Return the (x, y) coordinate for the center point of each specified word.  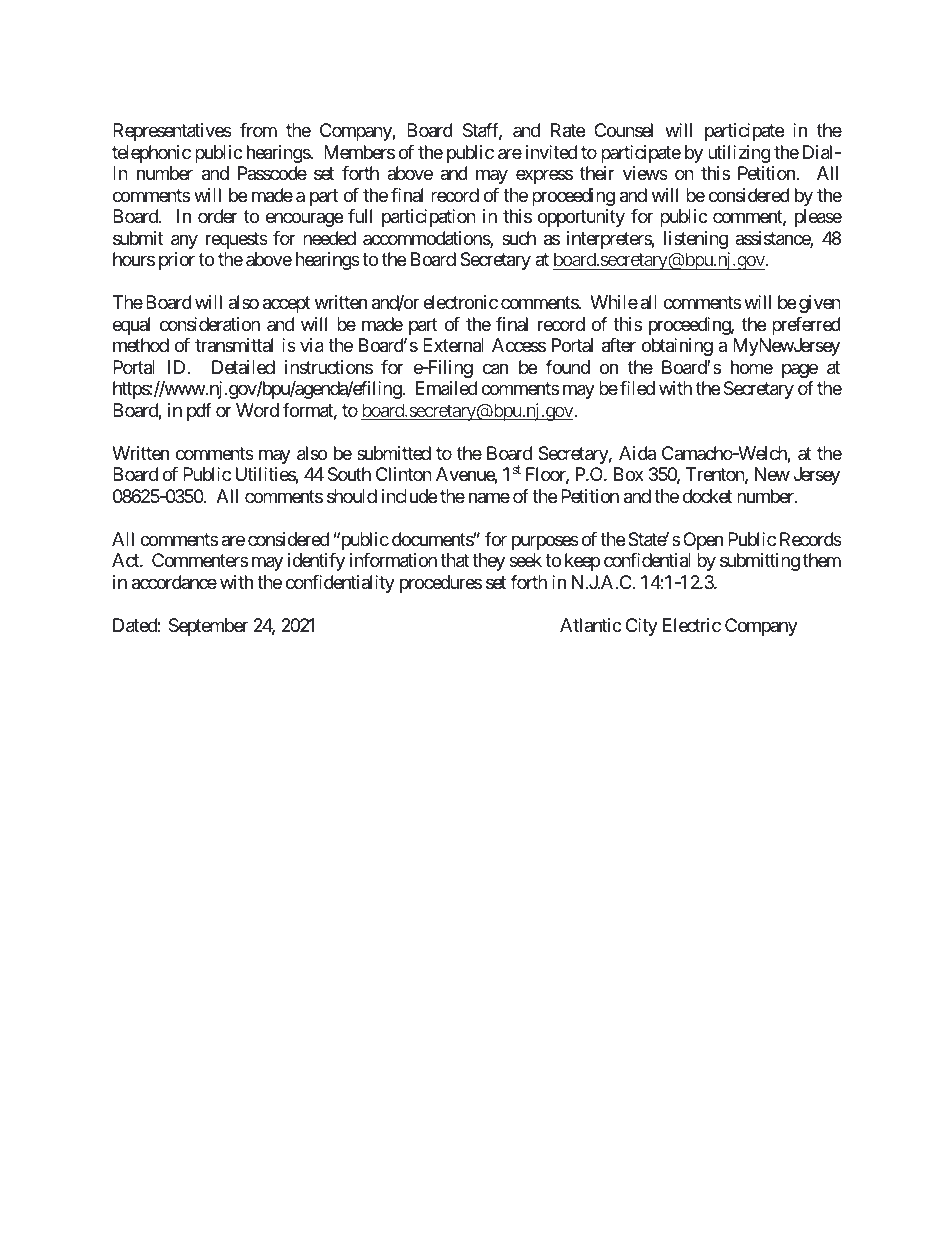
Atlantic (591, 625)
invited (551, 152)
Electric (692, 625)
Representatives (172, 132)
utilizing (739, 154)
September (208, 627)
